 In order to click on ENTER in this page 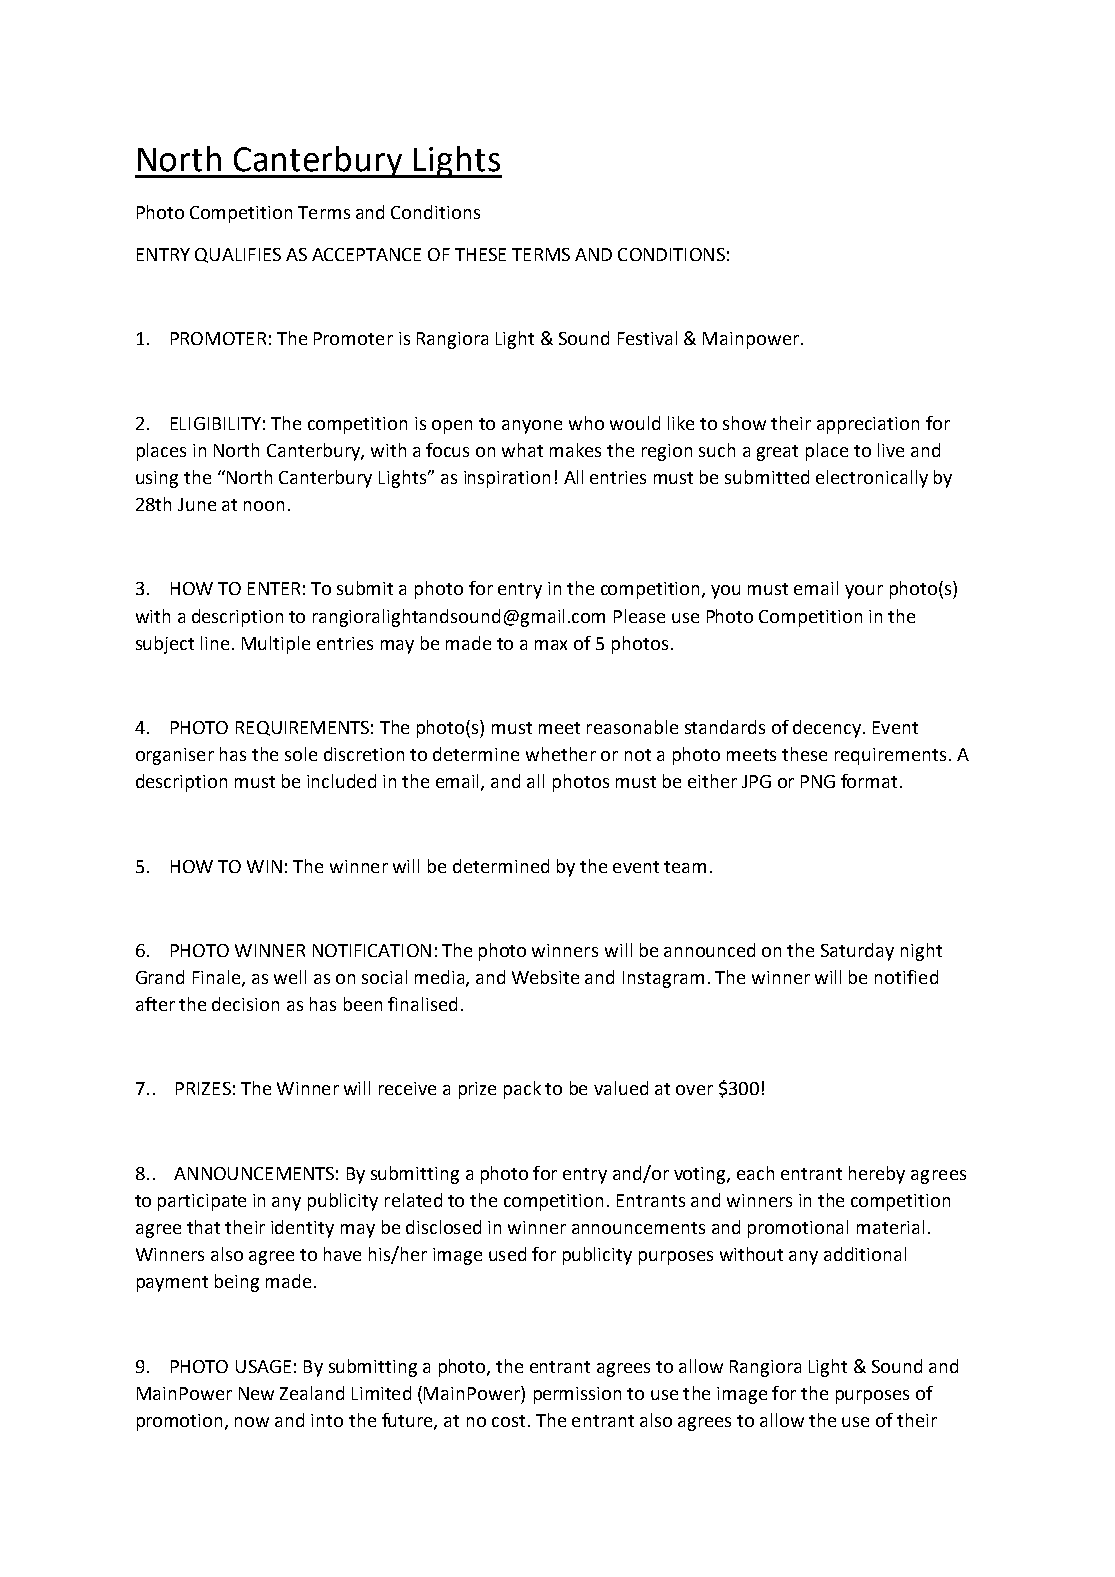, I will do `click(274, 588)`.
